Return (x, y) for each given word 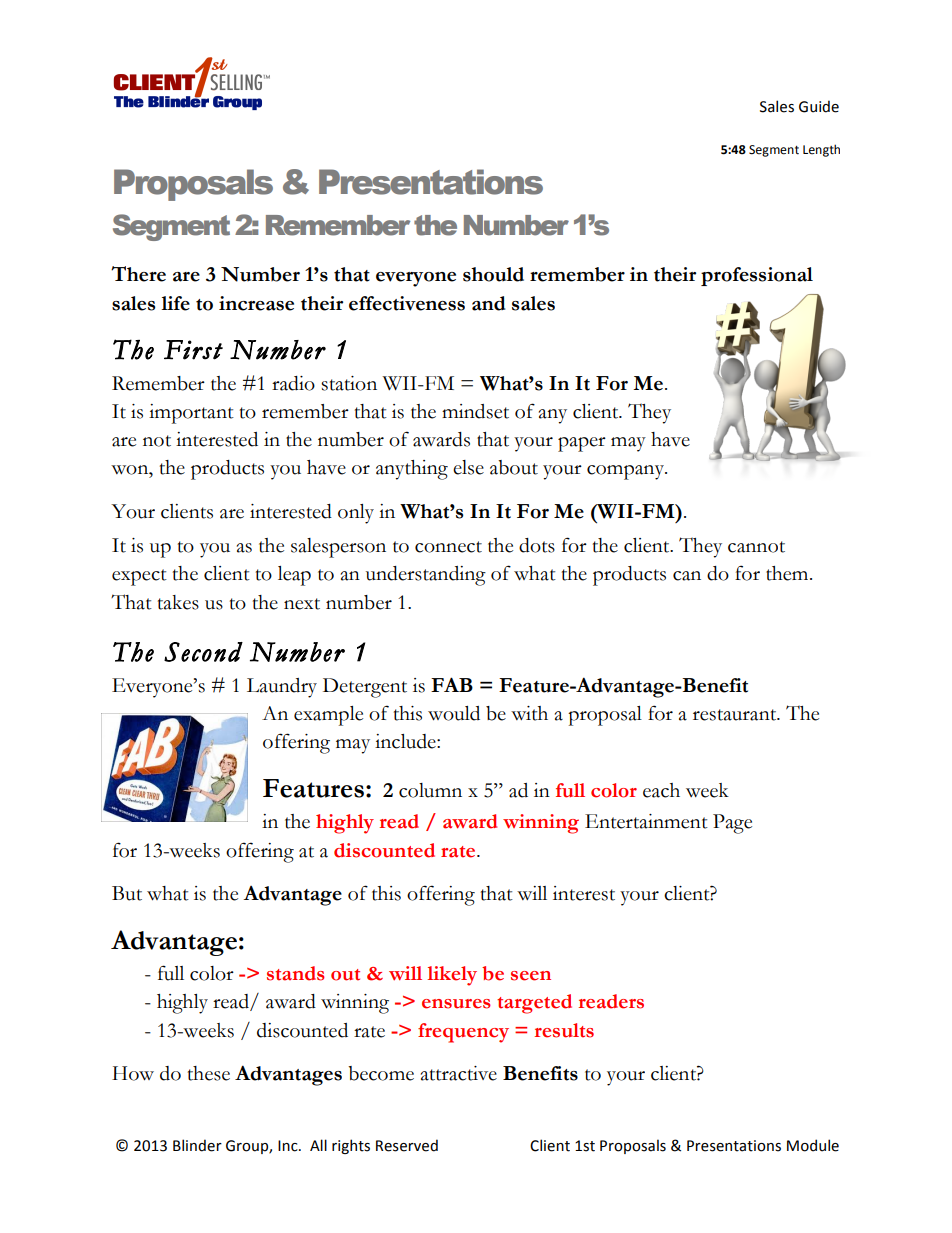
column (430, 790)
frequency (463, 1033)
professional (757, 276)
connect (448, 547)
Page (732, 824)
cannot (756, 547)
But (127, 893)
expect (139, 577)
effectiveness (407, 303)
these (209, 1073)
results (564, 1030)
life (175, 303)
